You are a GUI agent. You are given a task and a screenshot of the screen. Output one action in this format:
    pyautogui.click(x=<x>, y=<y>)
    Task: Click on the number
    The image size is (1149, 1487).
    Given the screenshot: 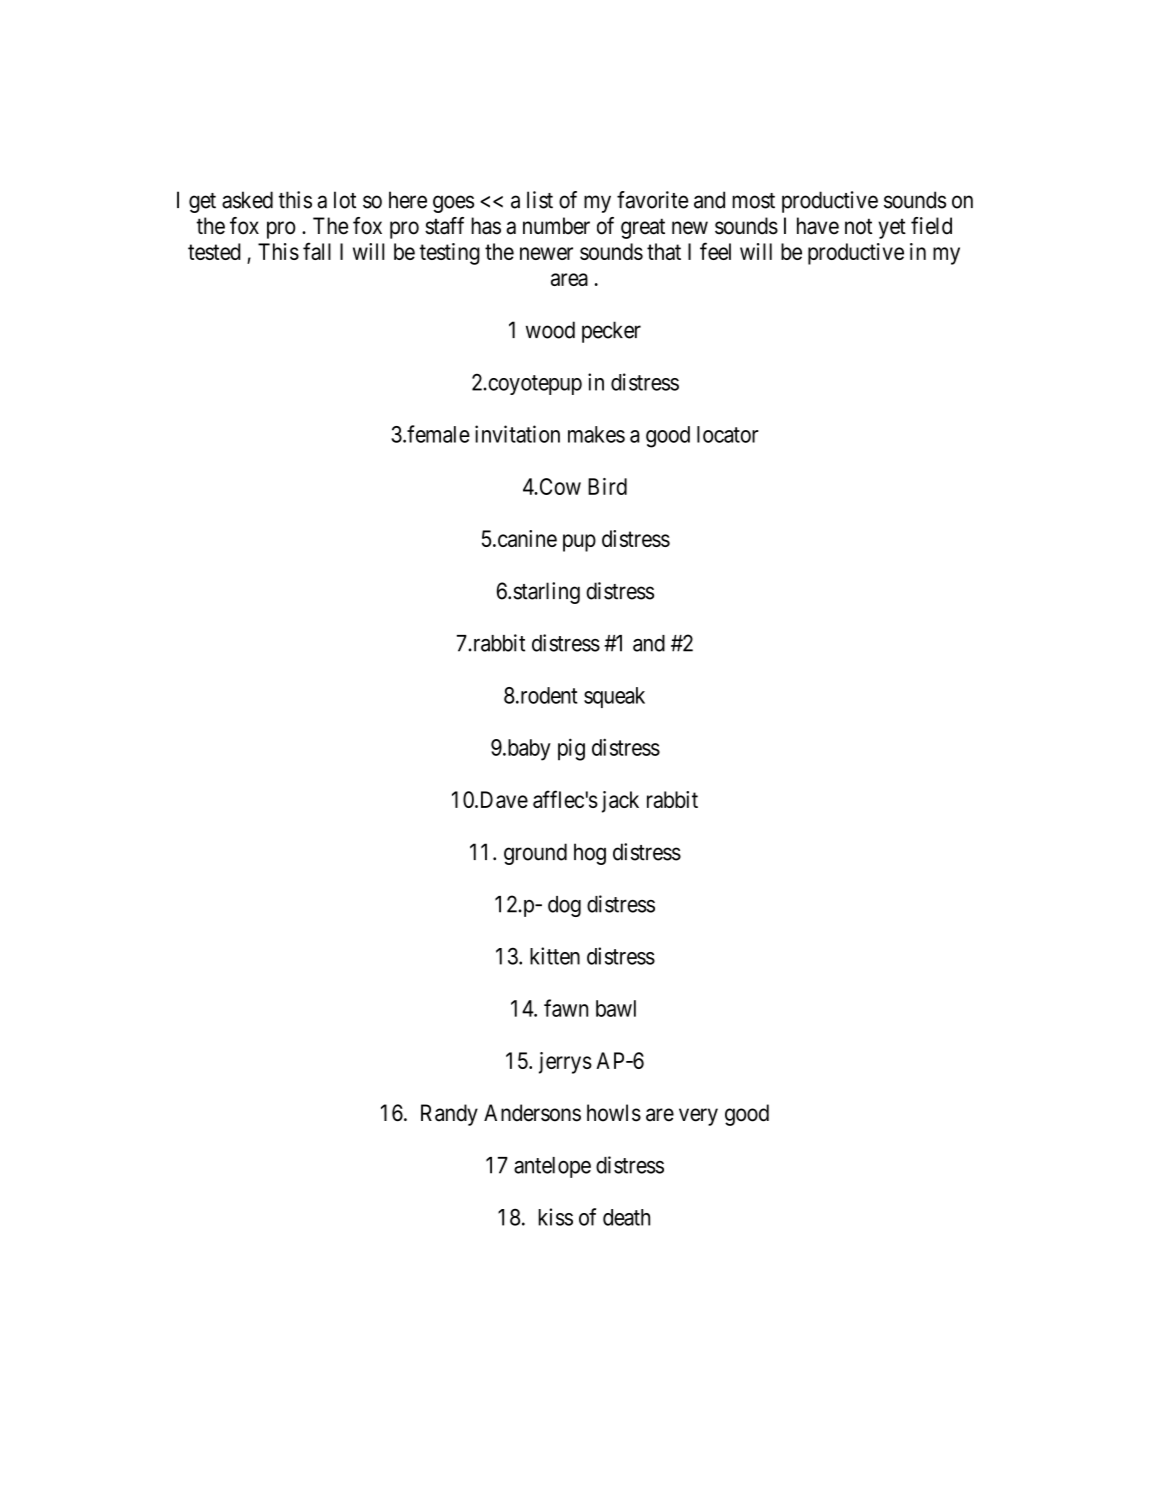 What is the action you would take?
    pyautogui.click(x=556, y=226)
